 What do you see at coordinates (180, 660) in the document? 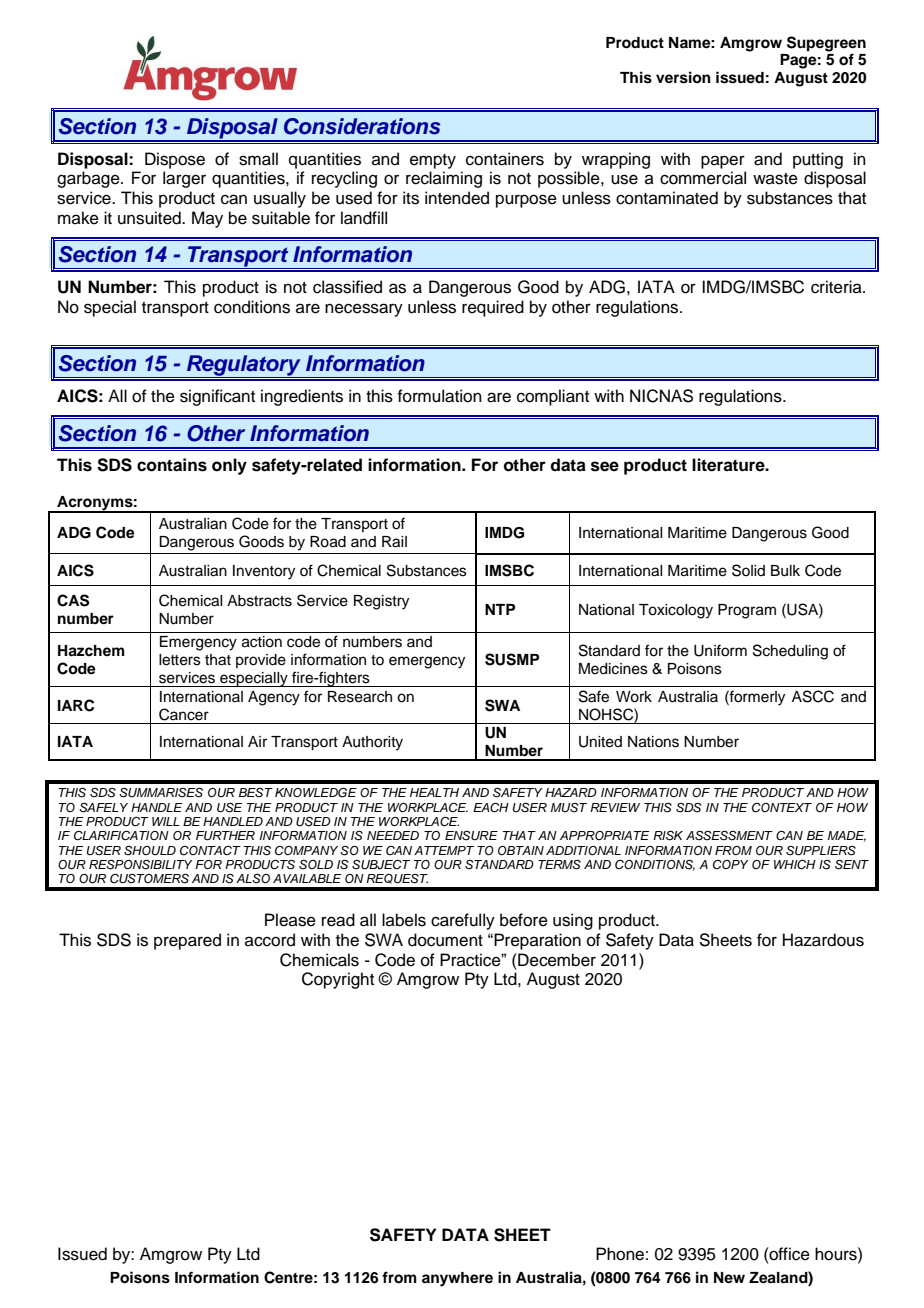
I see `letters` at bounding box center [180, 660].
